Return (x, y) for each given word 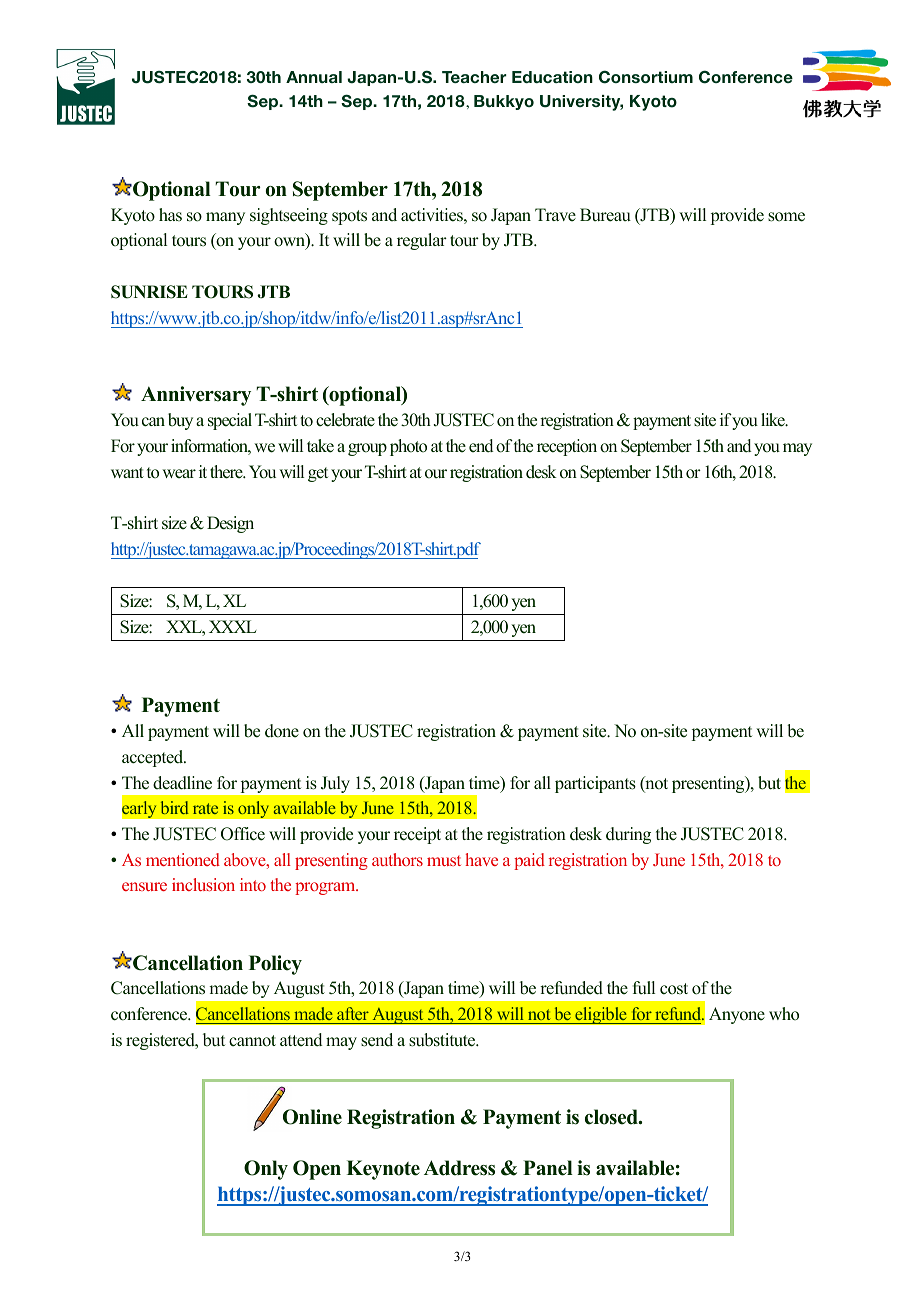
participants (595, 784)
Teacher (474, 77)
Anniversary (196, 396)
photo (408, 447)
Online (312, 1117)
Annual (314, 77)
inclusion (203, 884)
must (444, 860)
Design (230, 524)
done (282, 731)
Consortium (646, 77)
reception (567, 447)
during (628, 835)
